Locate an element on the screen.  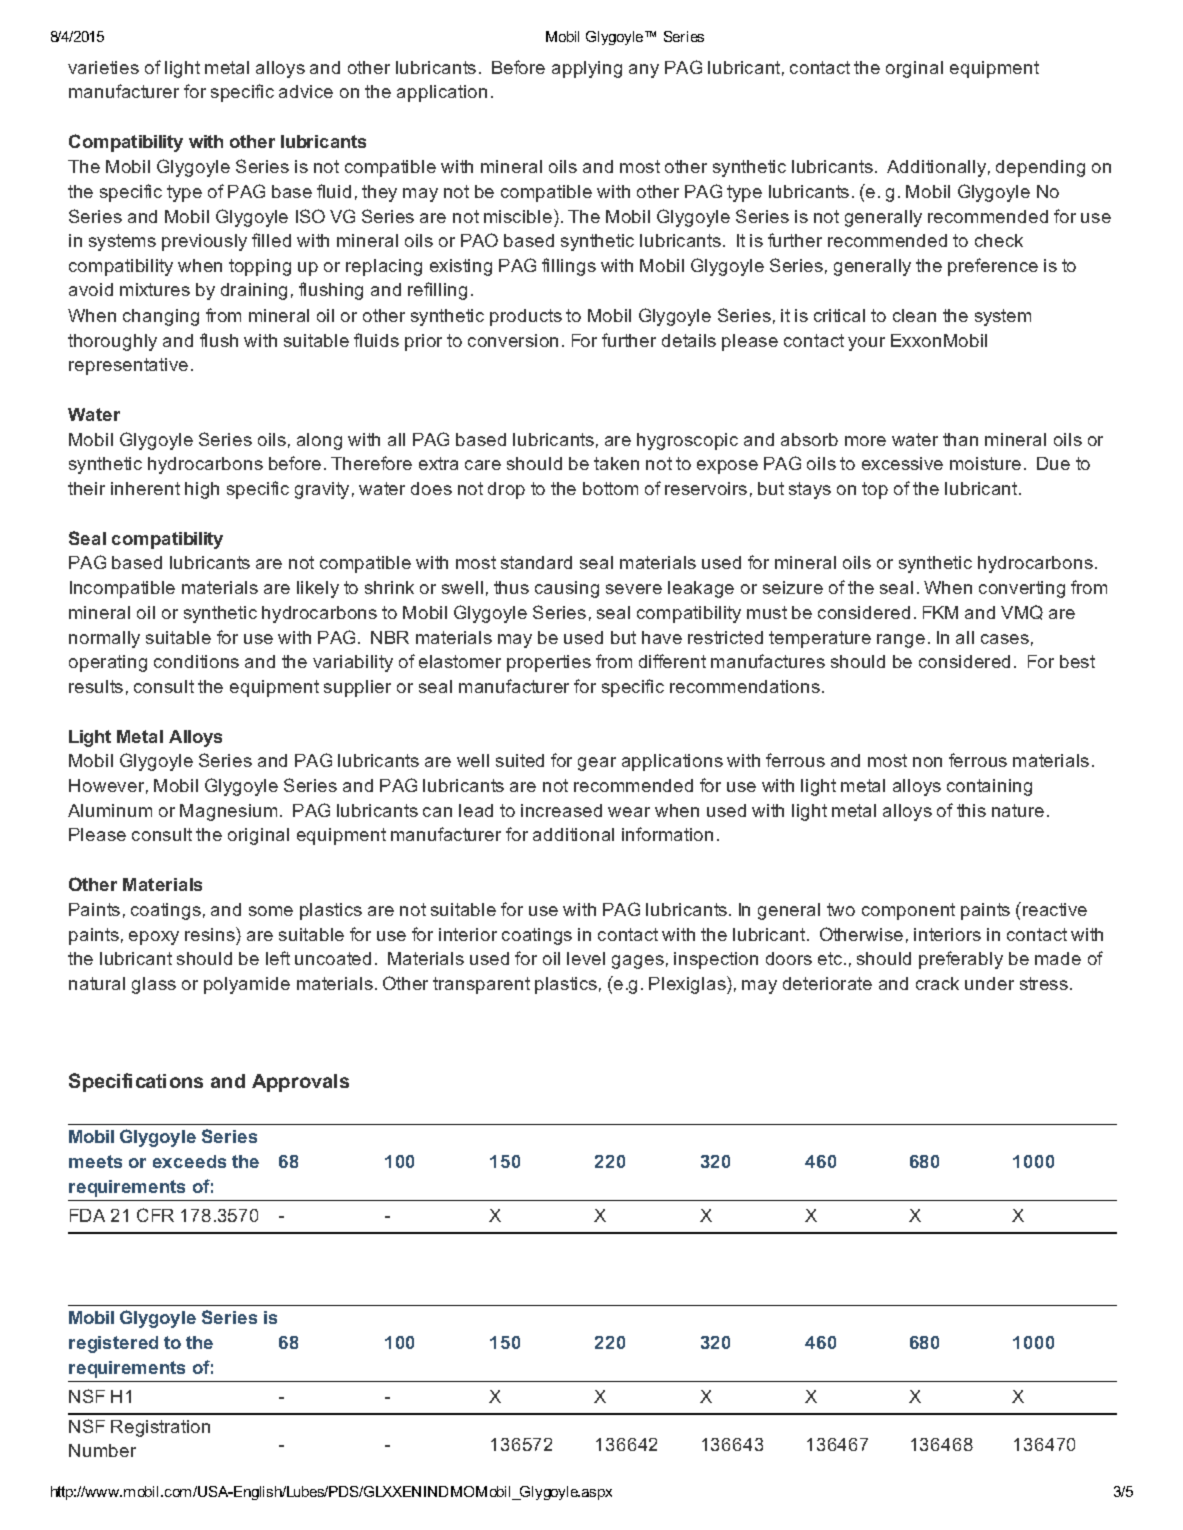
Magnesium is located at coordinates (228, 812).
